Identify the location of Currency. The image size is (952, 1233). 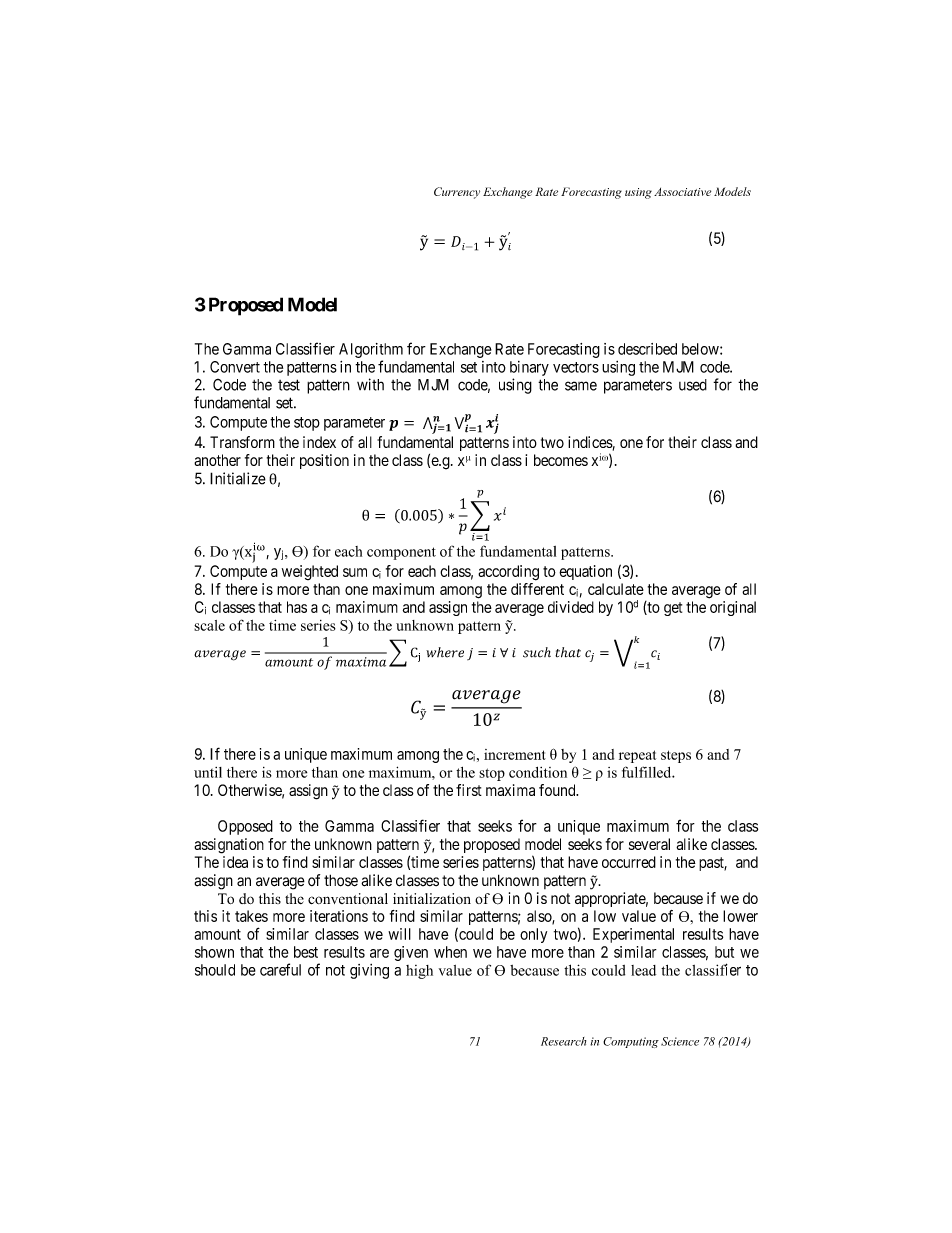
(457, 193).
